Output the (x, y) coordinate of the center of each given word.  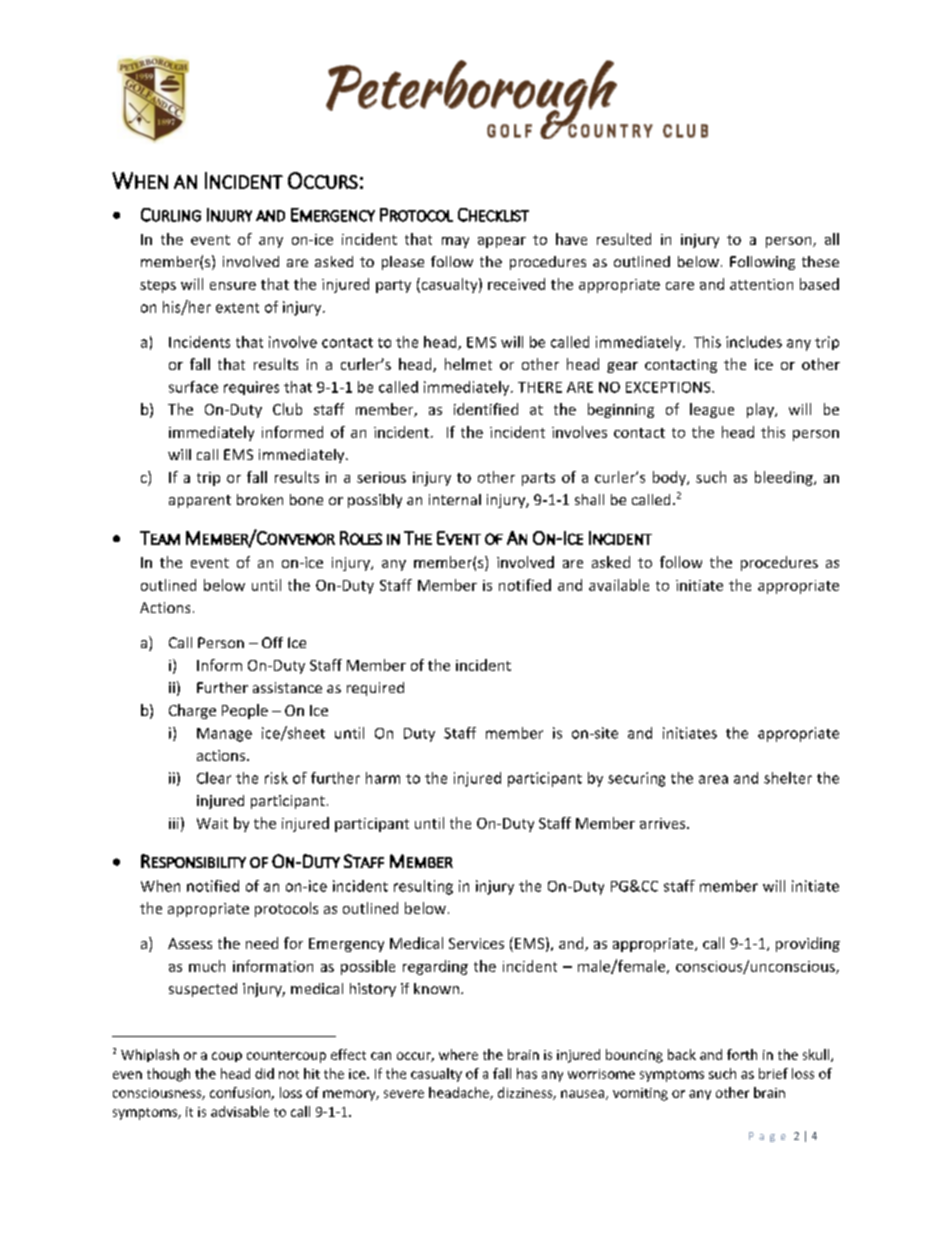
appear (502, 242)
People (245, 711)
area (713, 779)
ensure (233, 286)
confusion (241, 1093)
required (375, 689)
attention (761, 284)
